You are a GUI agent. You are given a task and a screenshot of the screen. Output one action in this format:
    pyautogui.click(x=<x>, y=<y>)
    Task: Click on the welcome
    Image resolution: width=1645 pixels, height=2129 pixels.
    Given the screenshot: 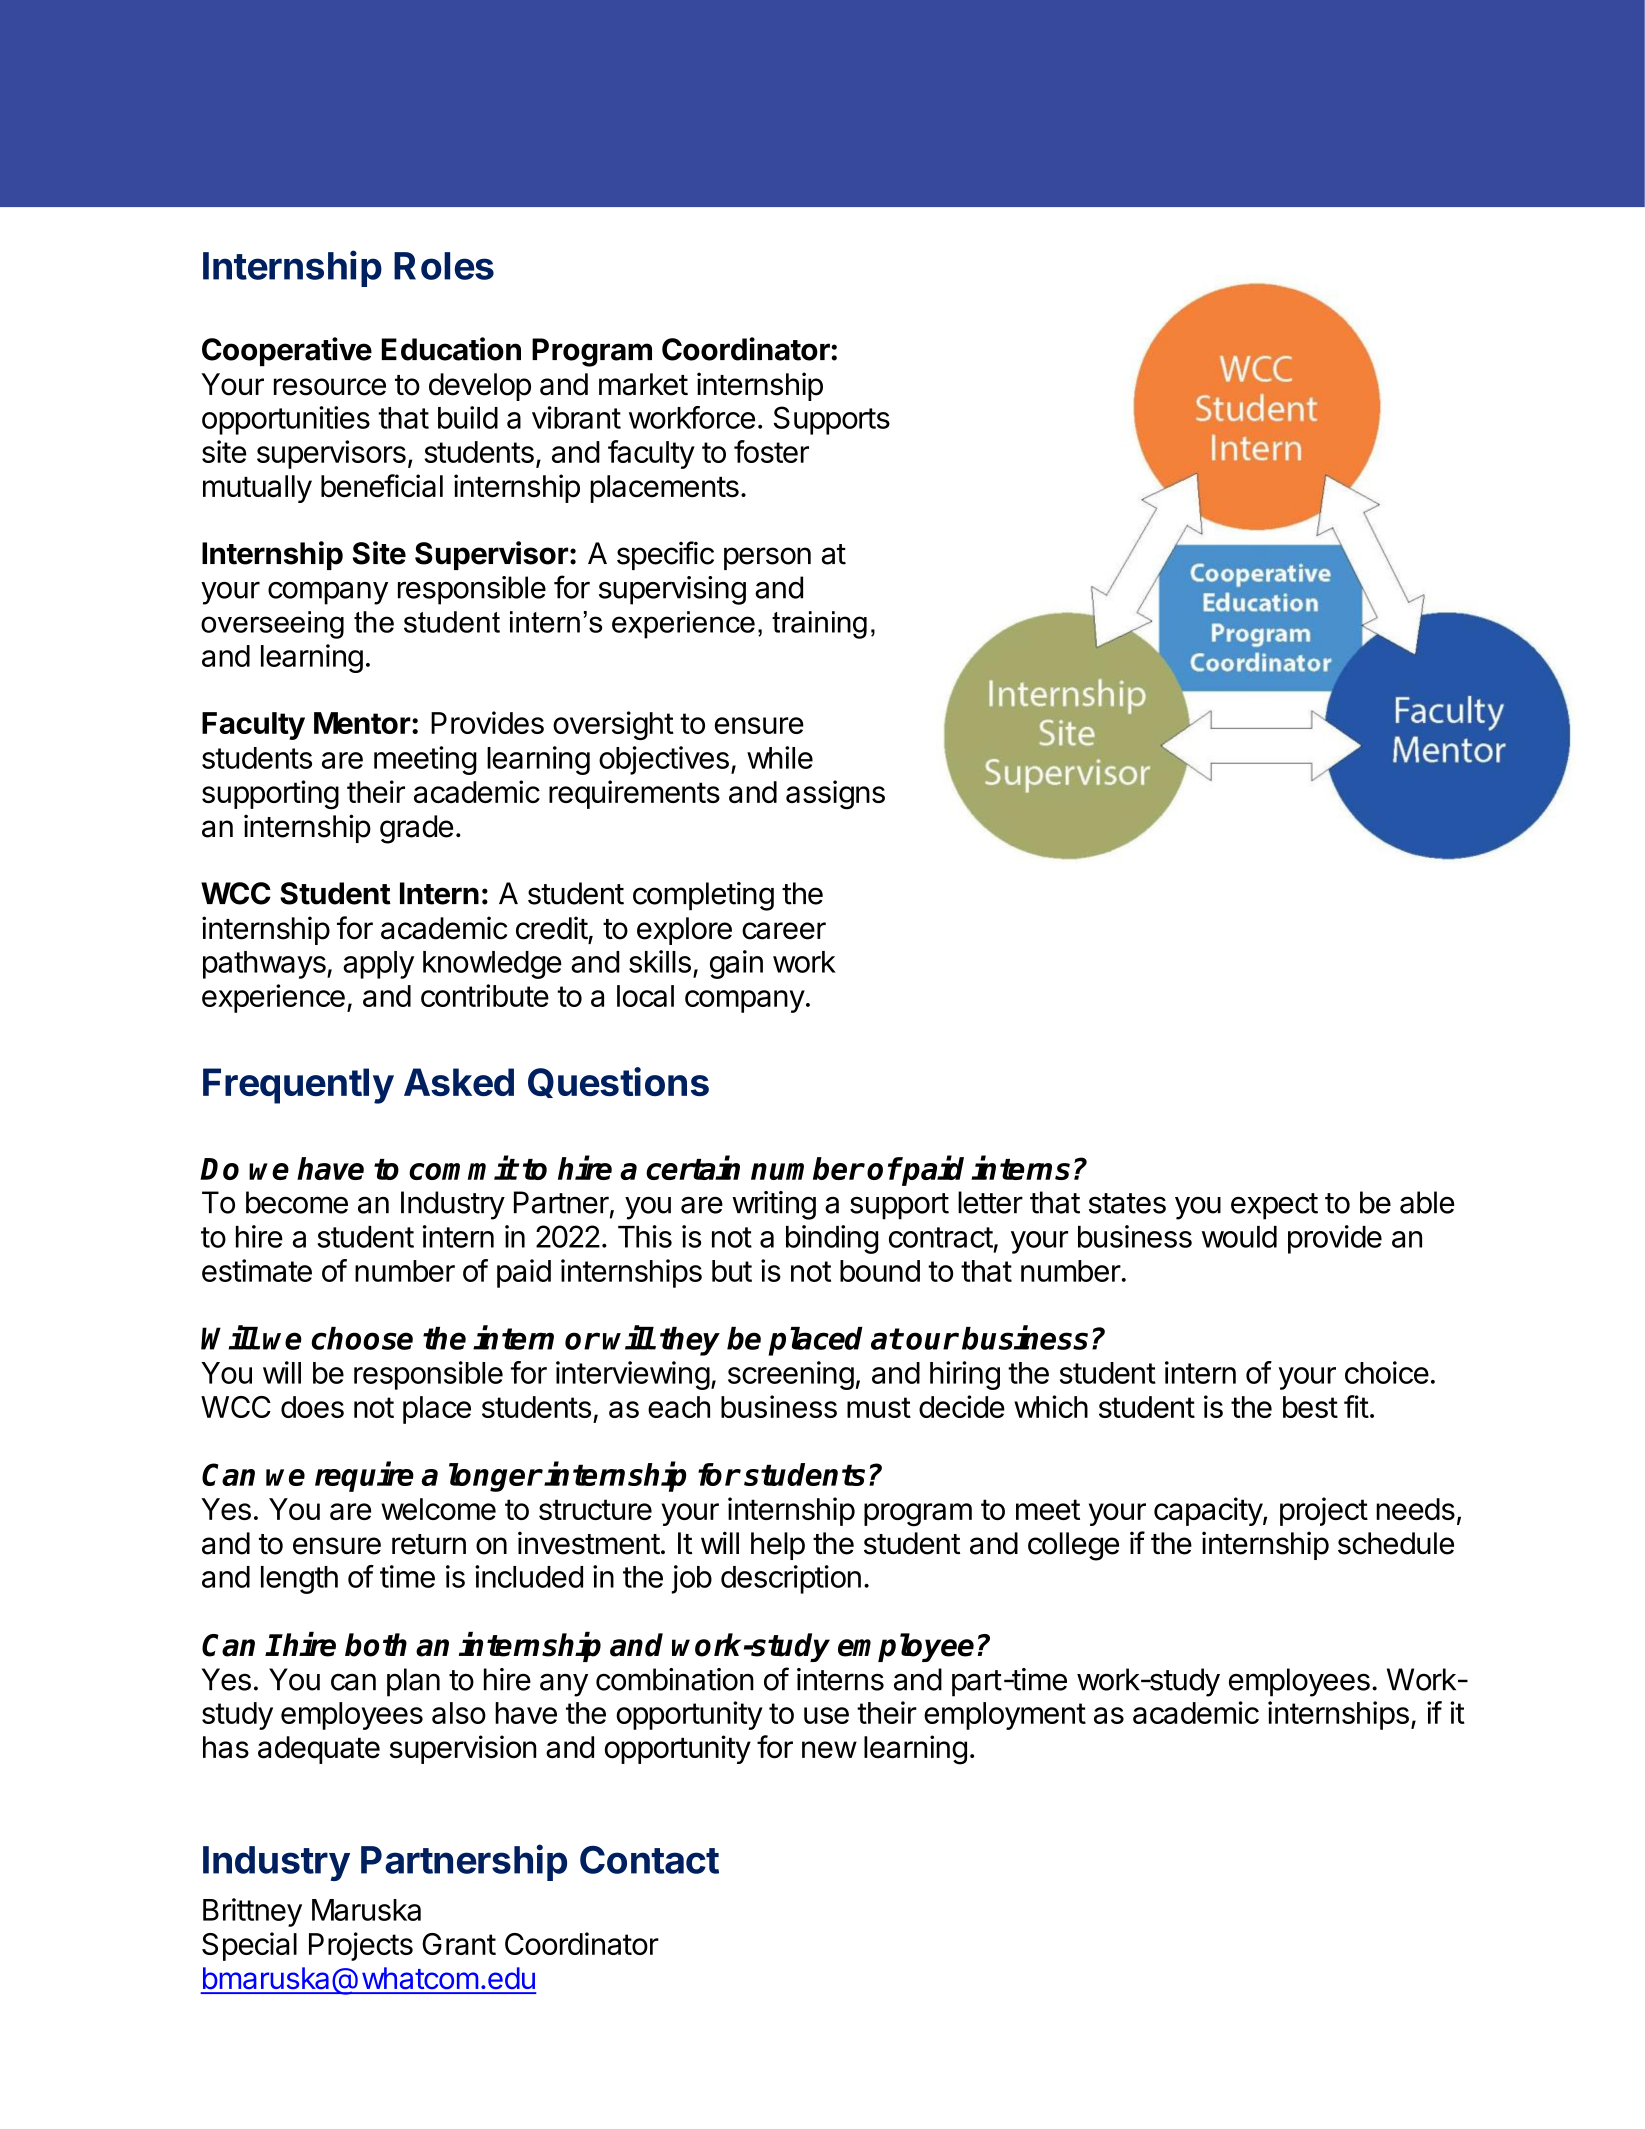 What is the action you would take?
    pyautogui.click(x=438, y=1509)
